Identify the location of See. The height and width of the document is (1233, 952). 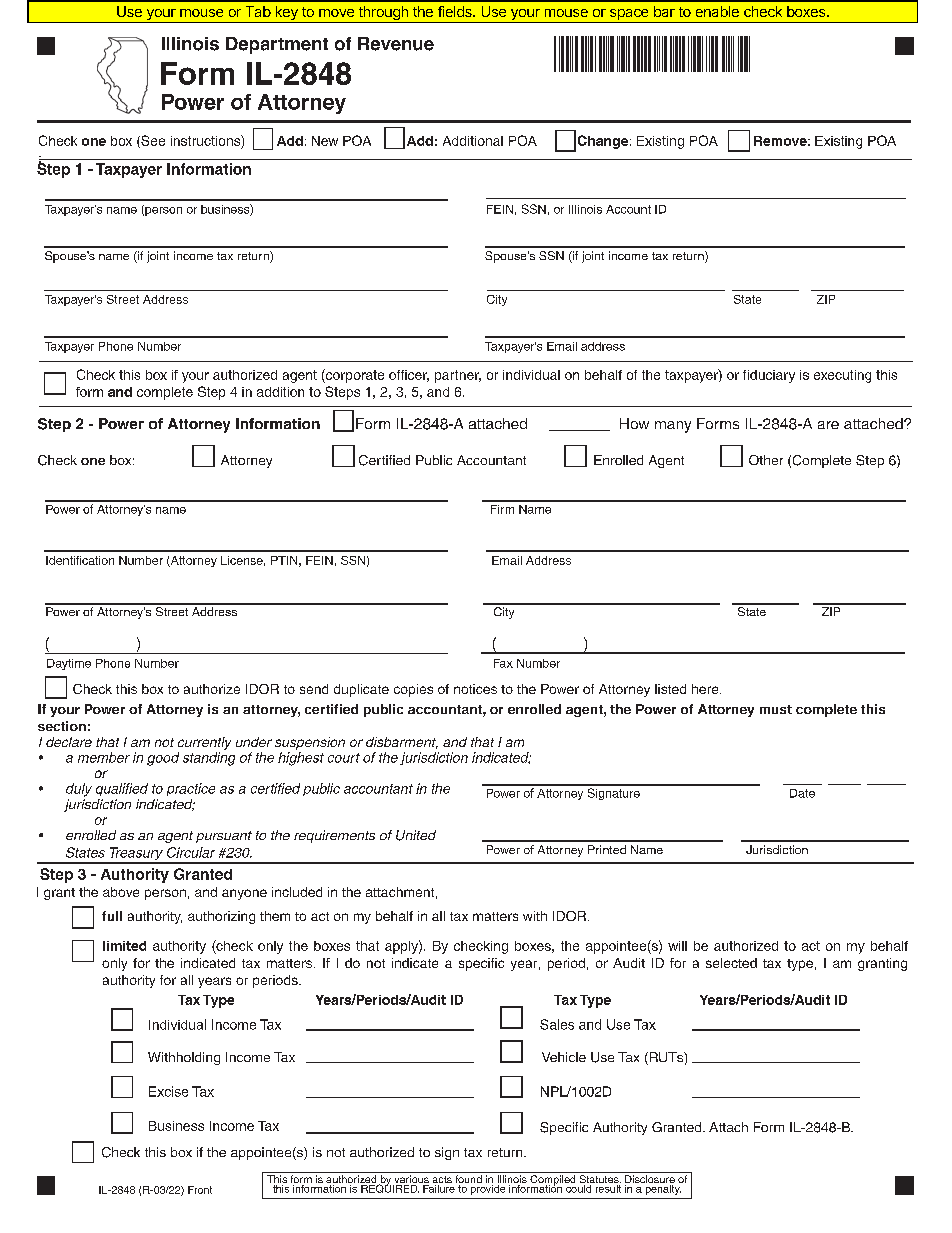
(152, 141).
